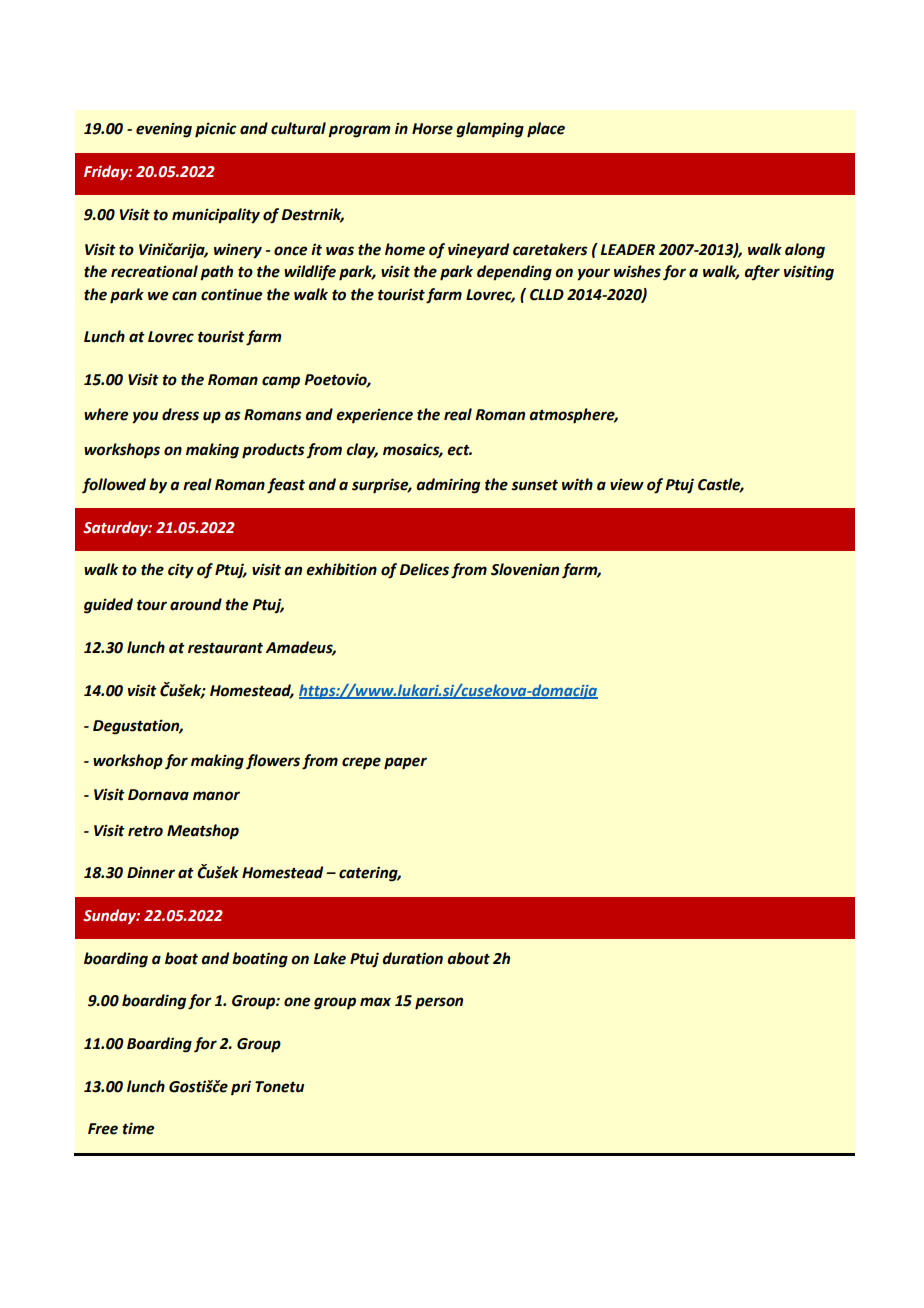 The image size is (924, 1308). I want to click on duration, so click(412, 958).
